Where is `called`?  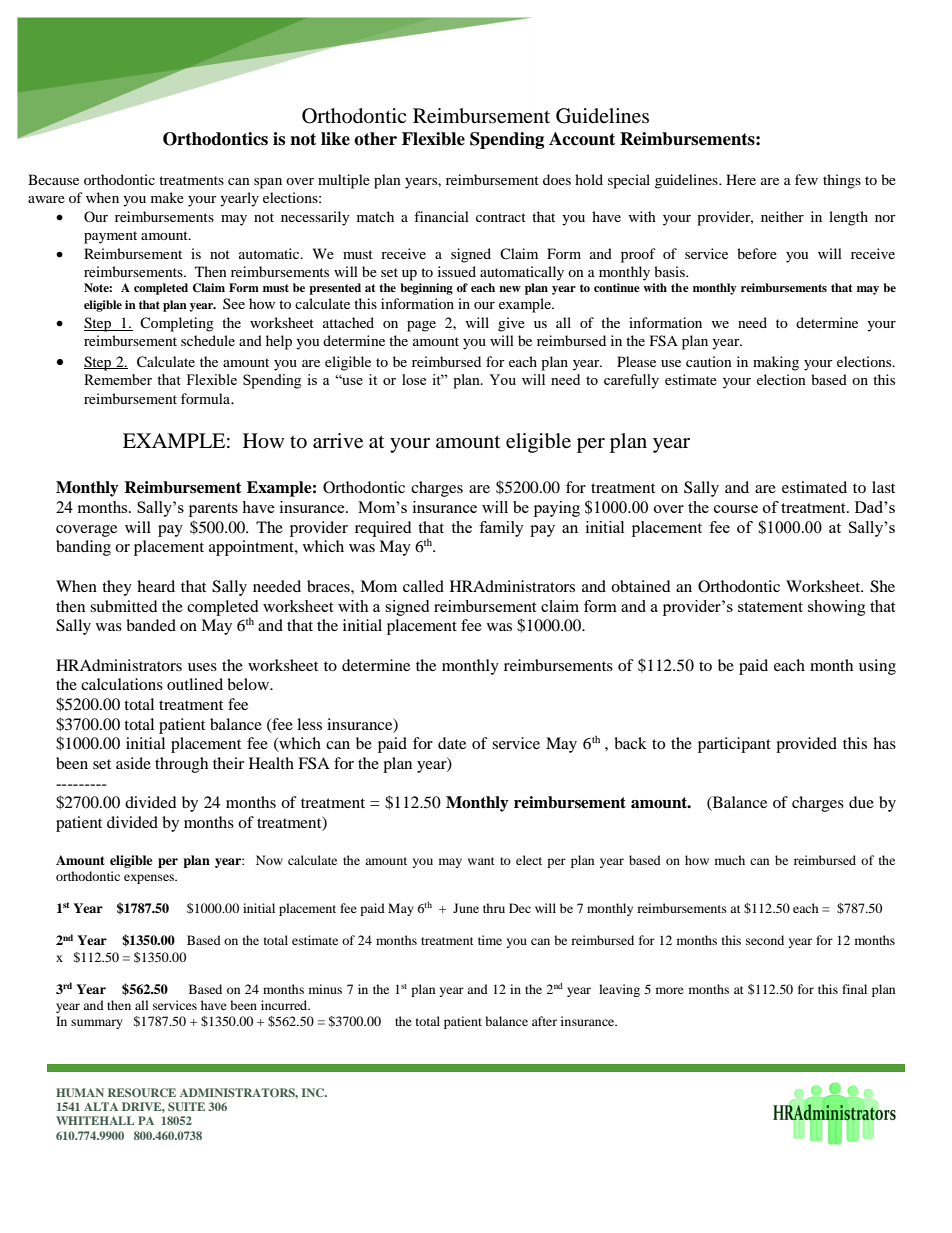
called is located at coordinates (423, 586).
